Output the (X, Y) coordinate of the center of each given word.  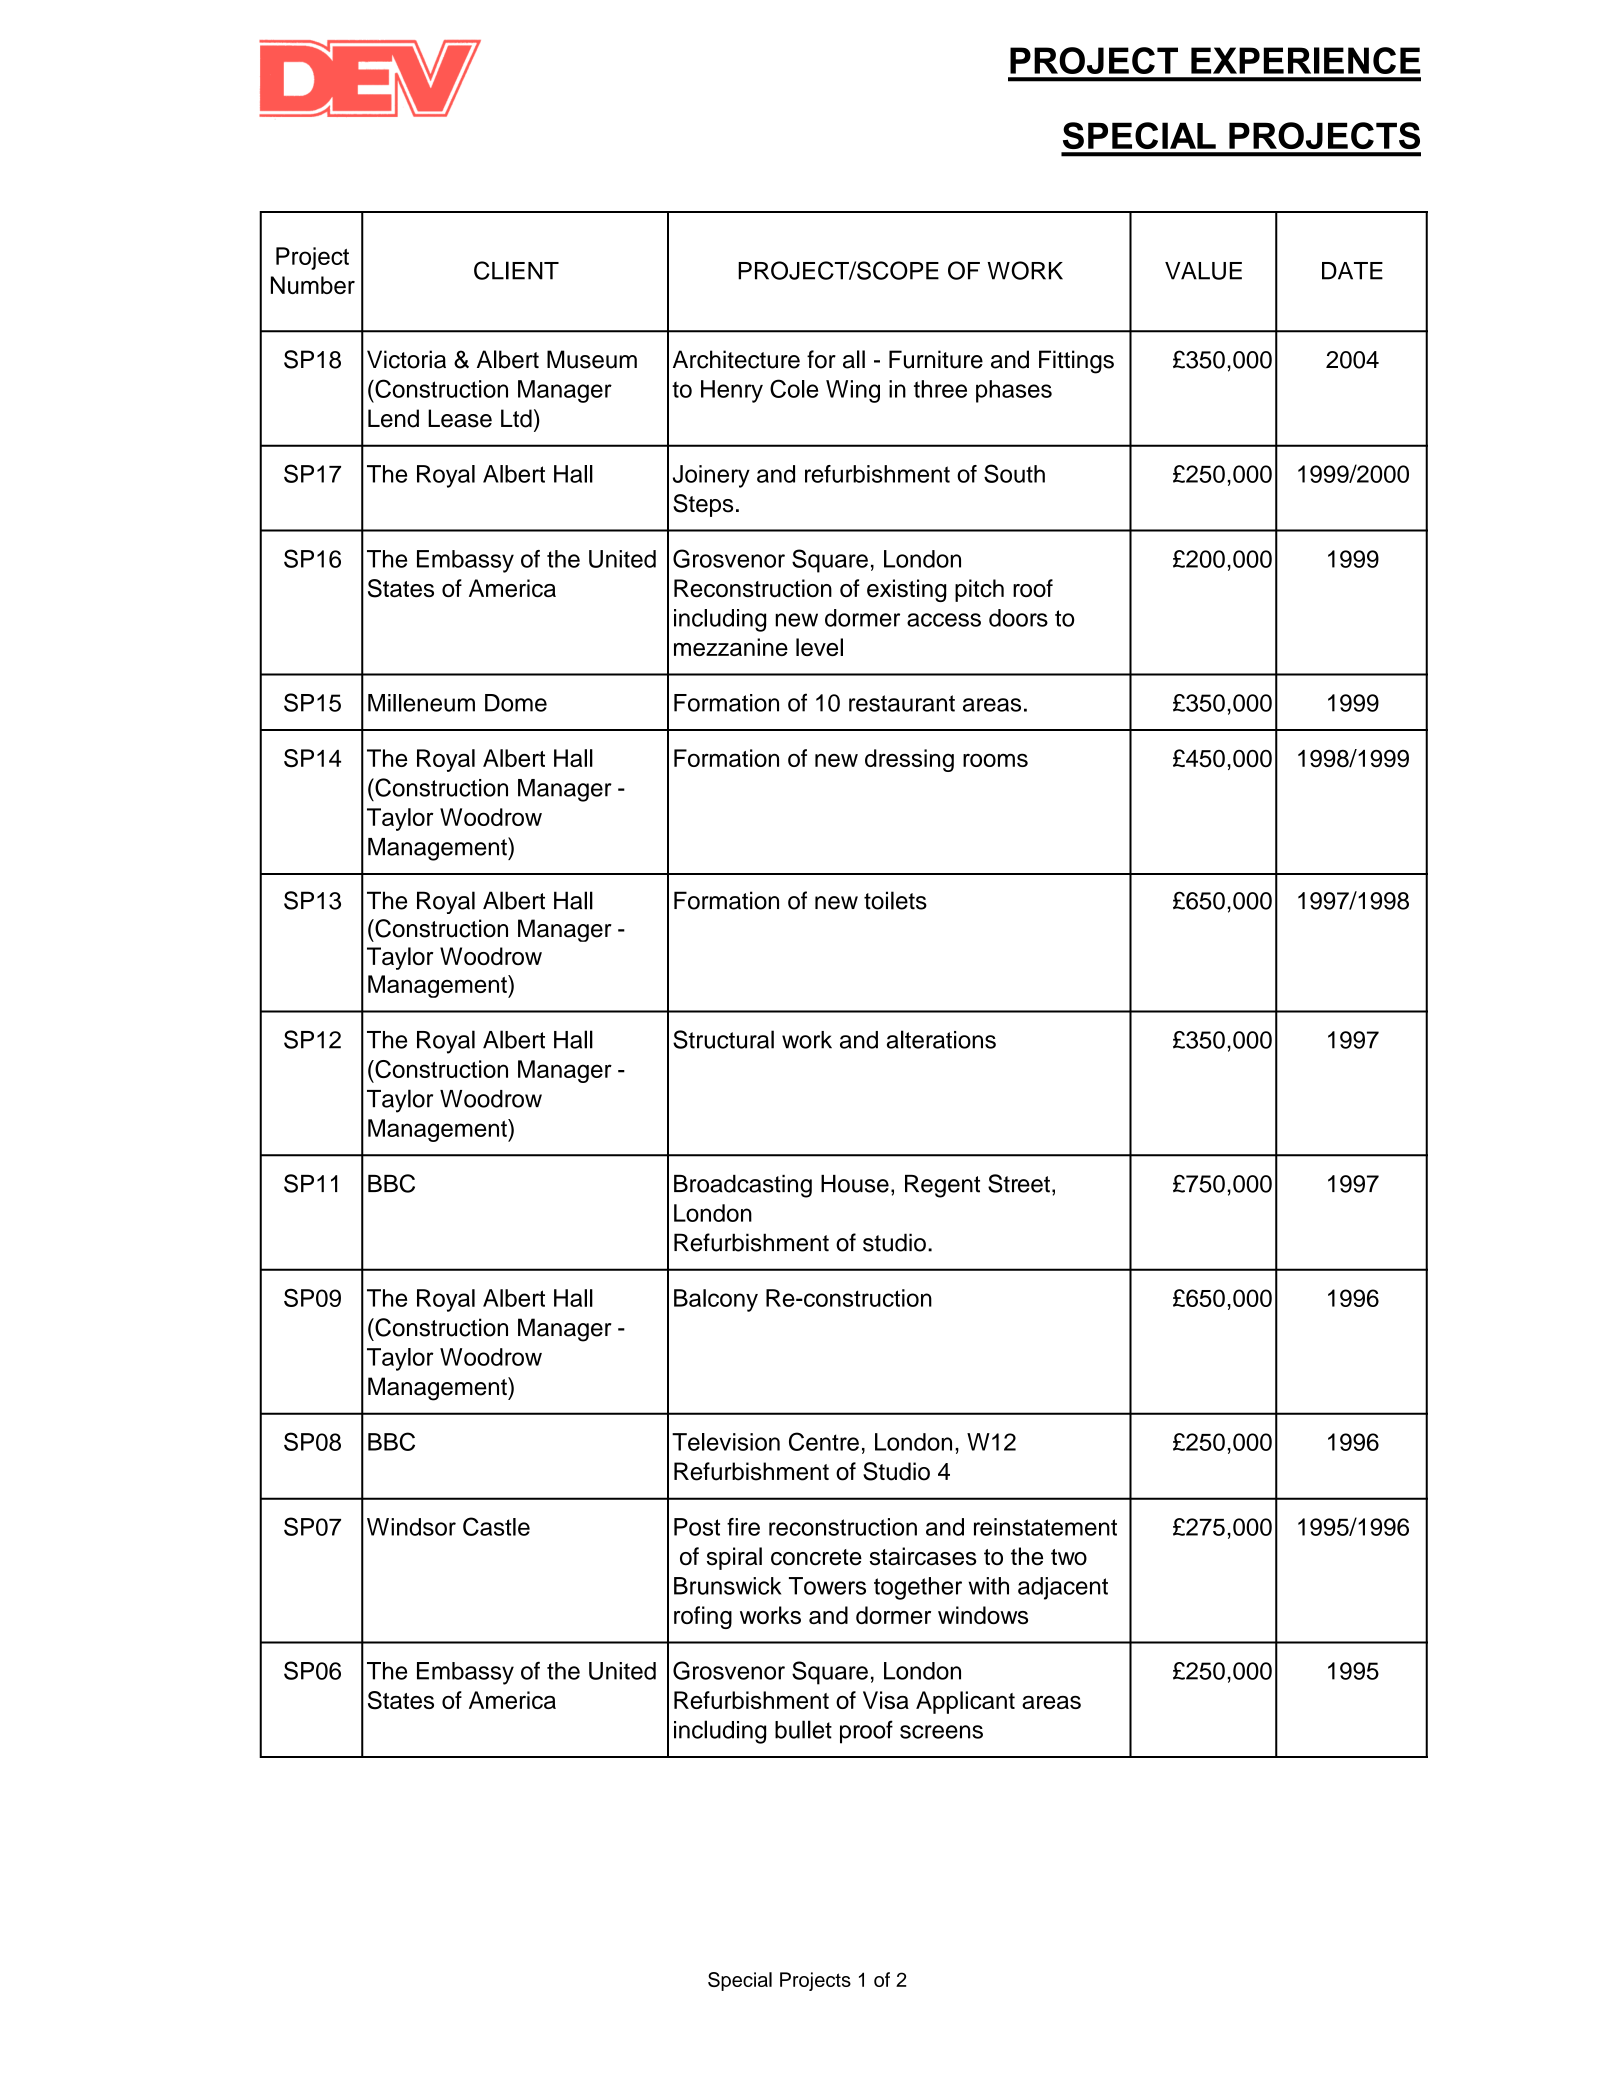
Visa (886, 1700)
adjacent (1063, 1588)
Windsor (411, 1527)
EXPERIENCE (1305, 60)
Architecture (736, 359)
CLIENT (516, 270)
